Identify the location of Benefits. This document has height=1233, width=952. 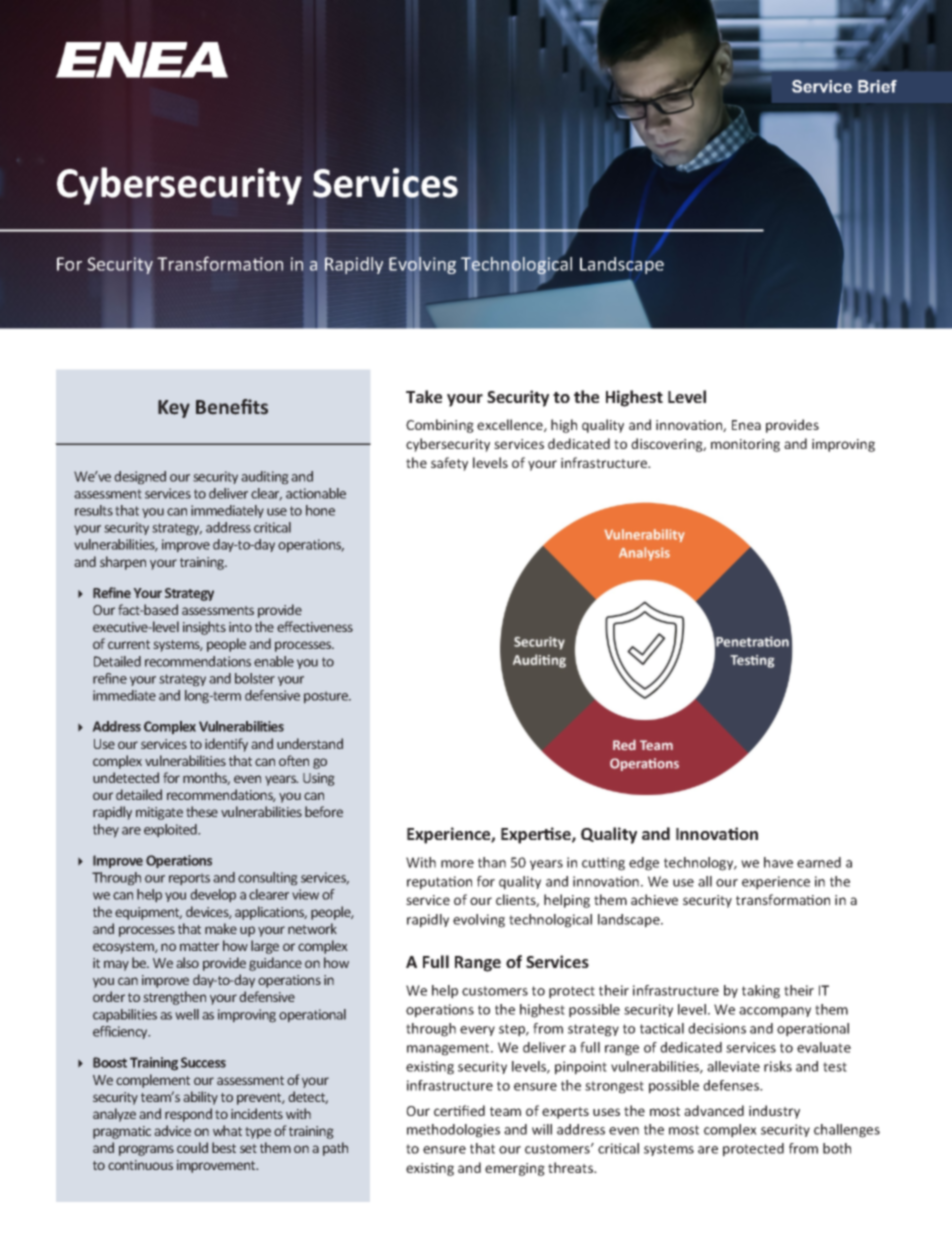
(232, 407).
